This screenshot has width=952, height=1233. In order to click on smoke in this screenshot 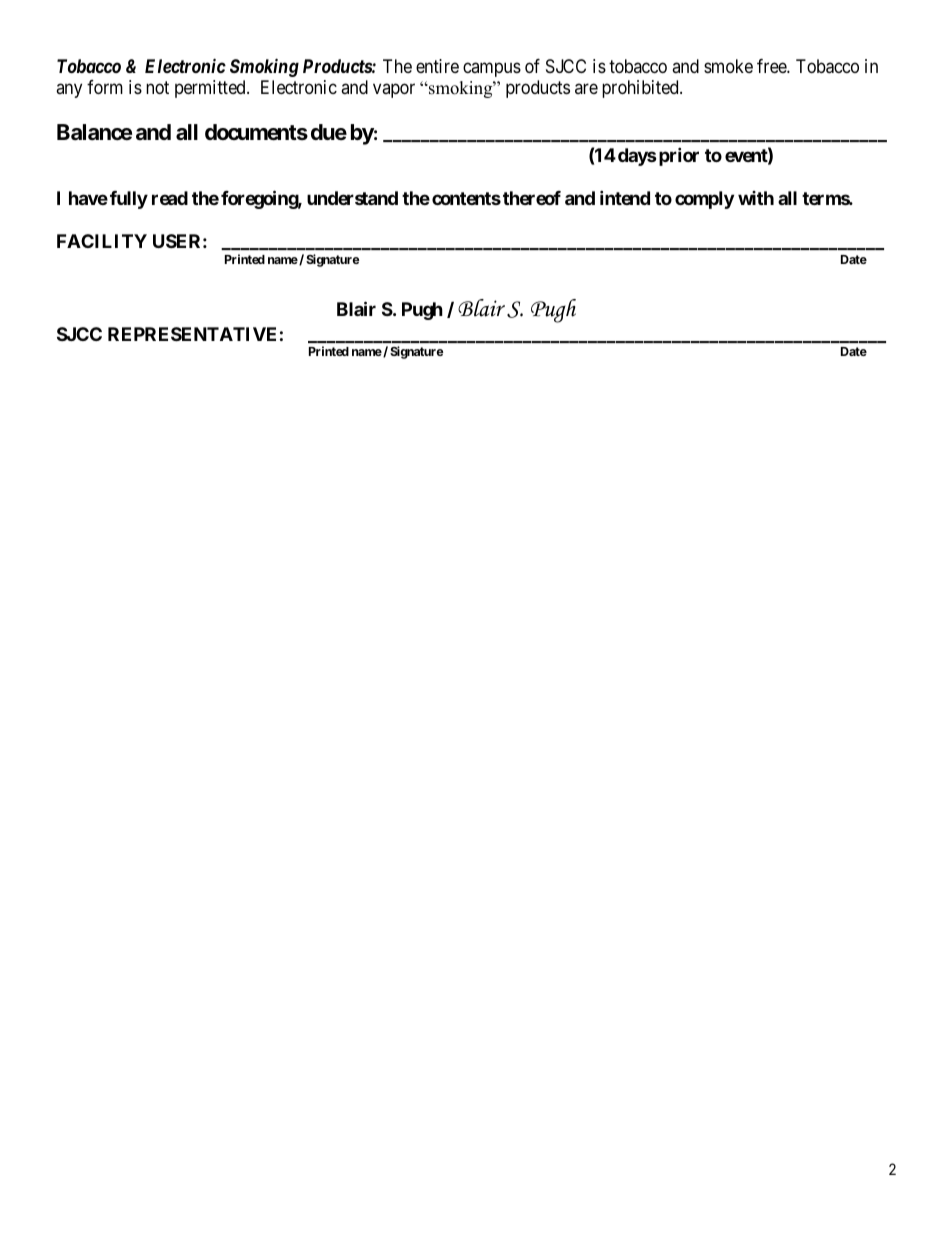, I will do `click(728, 66)`.
